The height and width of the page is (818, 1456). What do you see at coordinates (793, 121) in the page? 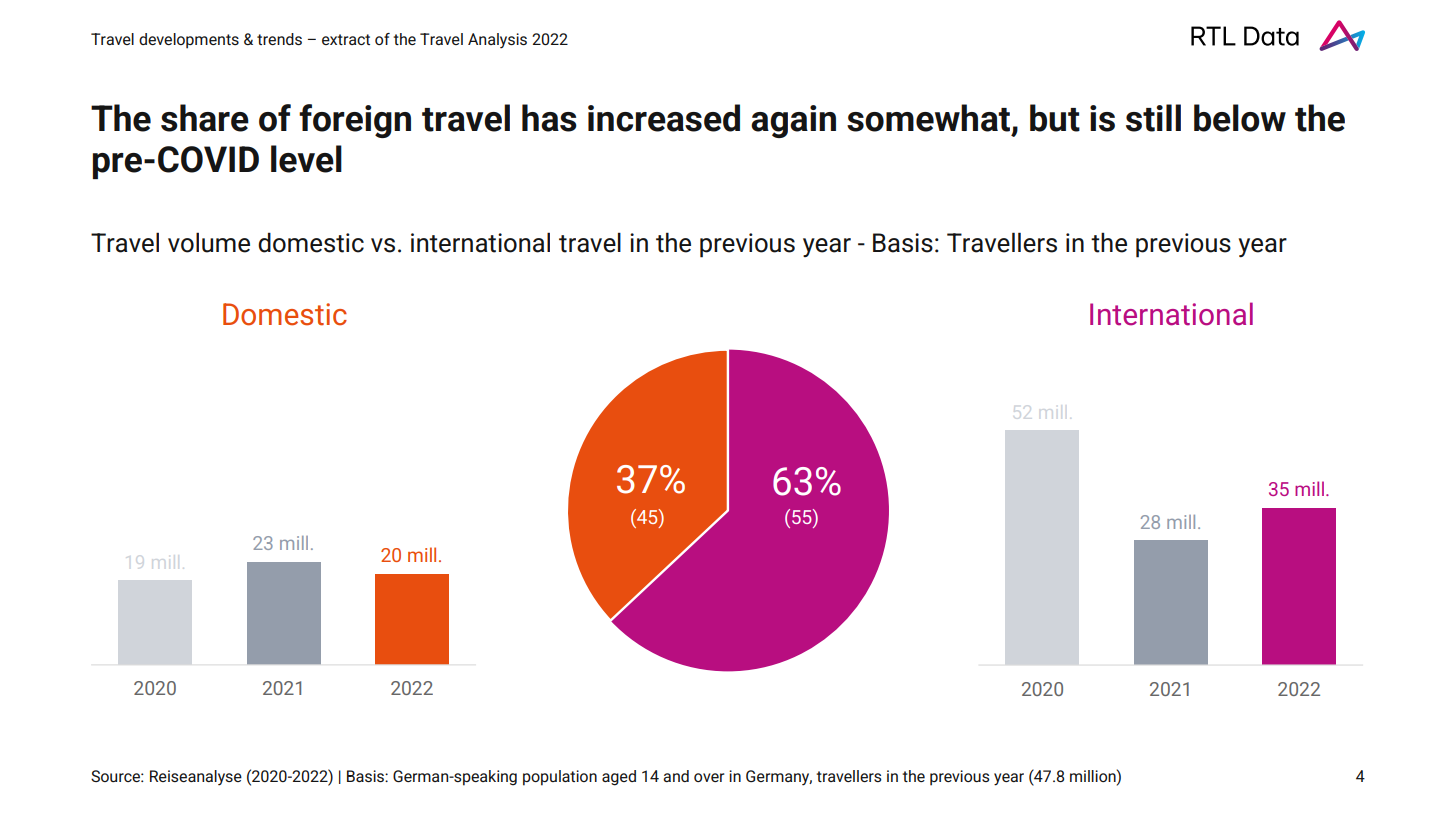
I see `again` at bounding box center [793, 121].
